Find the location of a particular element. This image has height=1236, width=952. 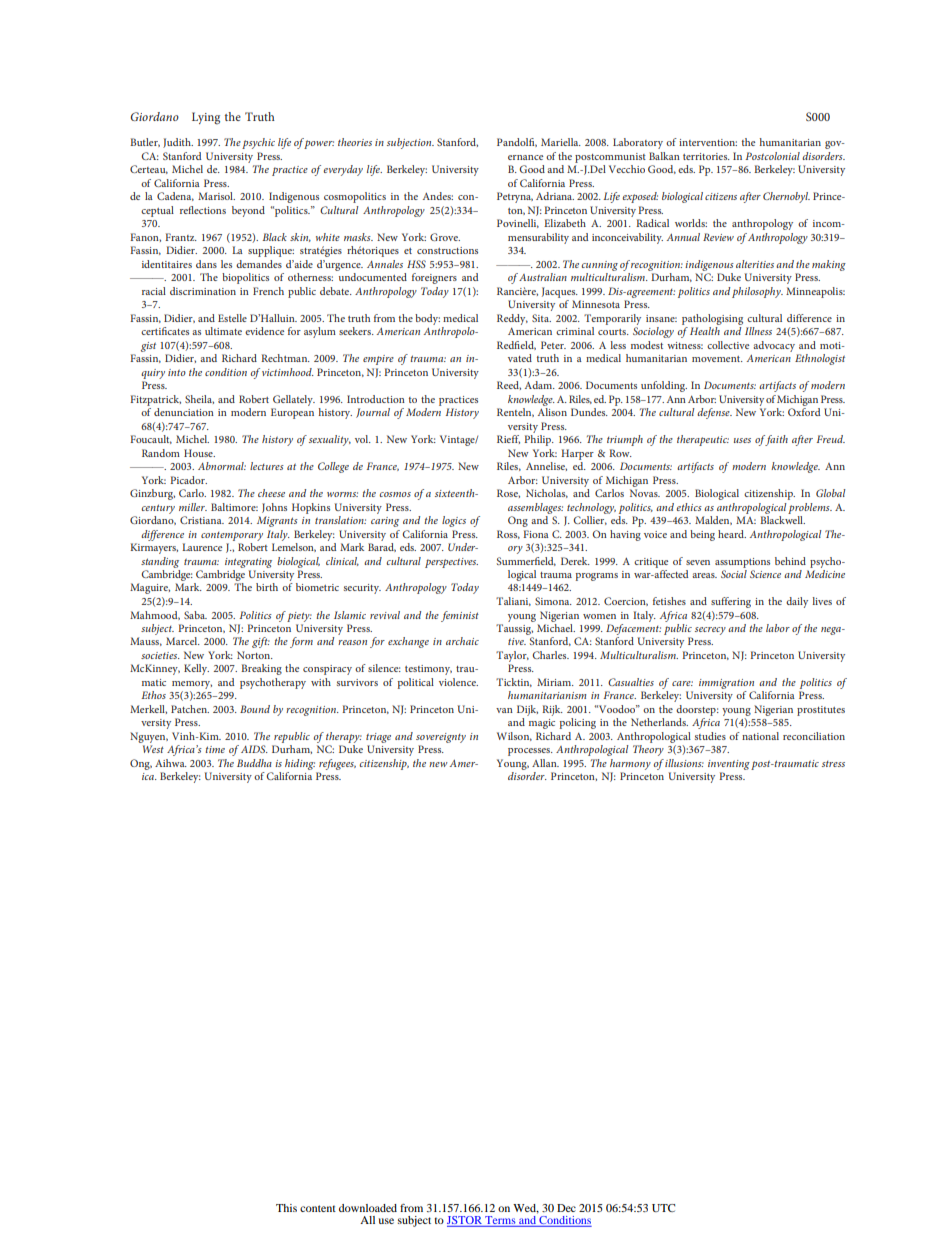

territories is located at coordinates (706, 156).
